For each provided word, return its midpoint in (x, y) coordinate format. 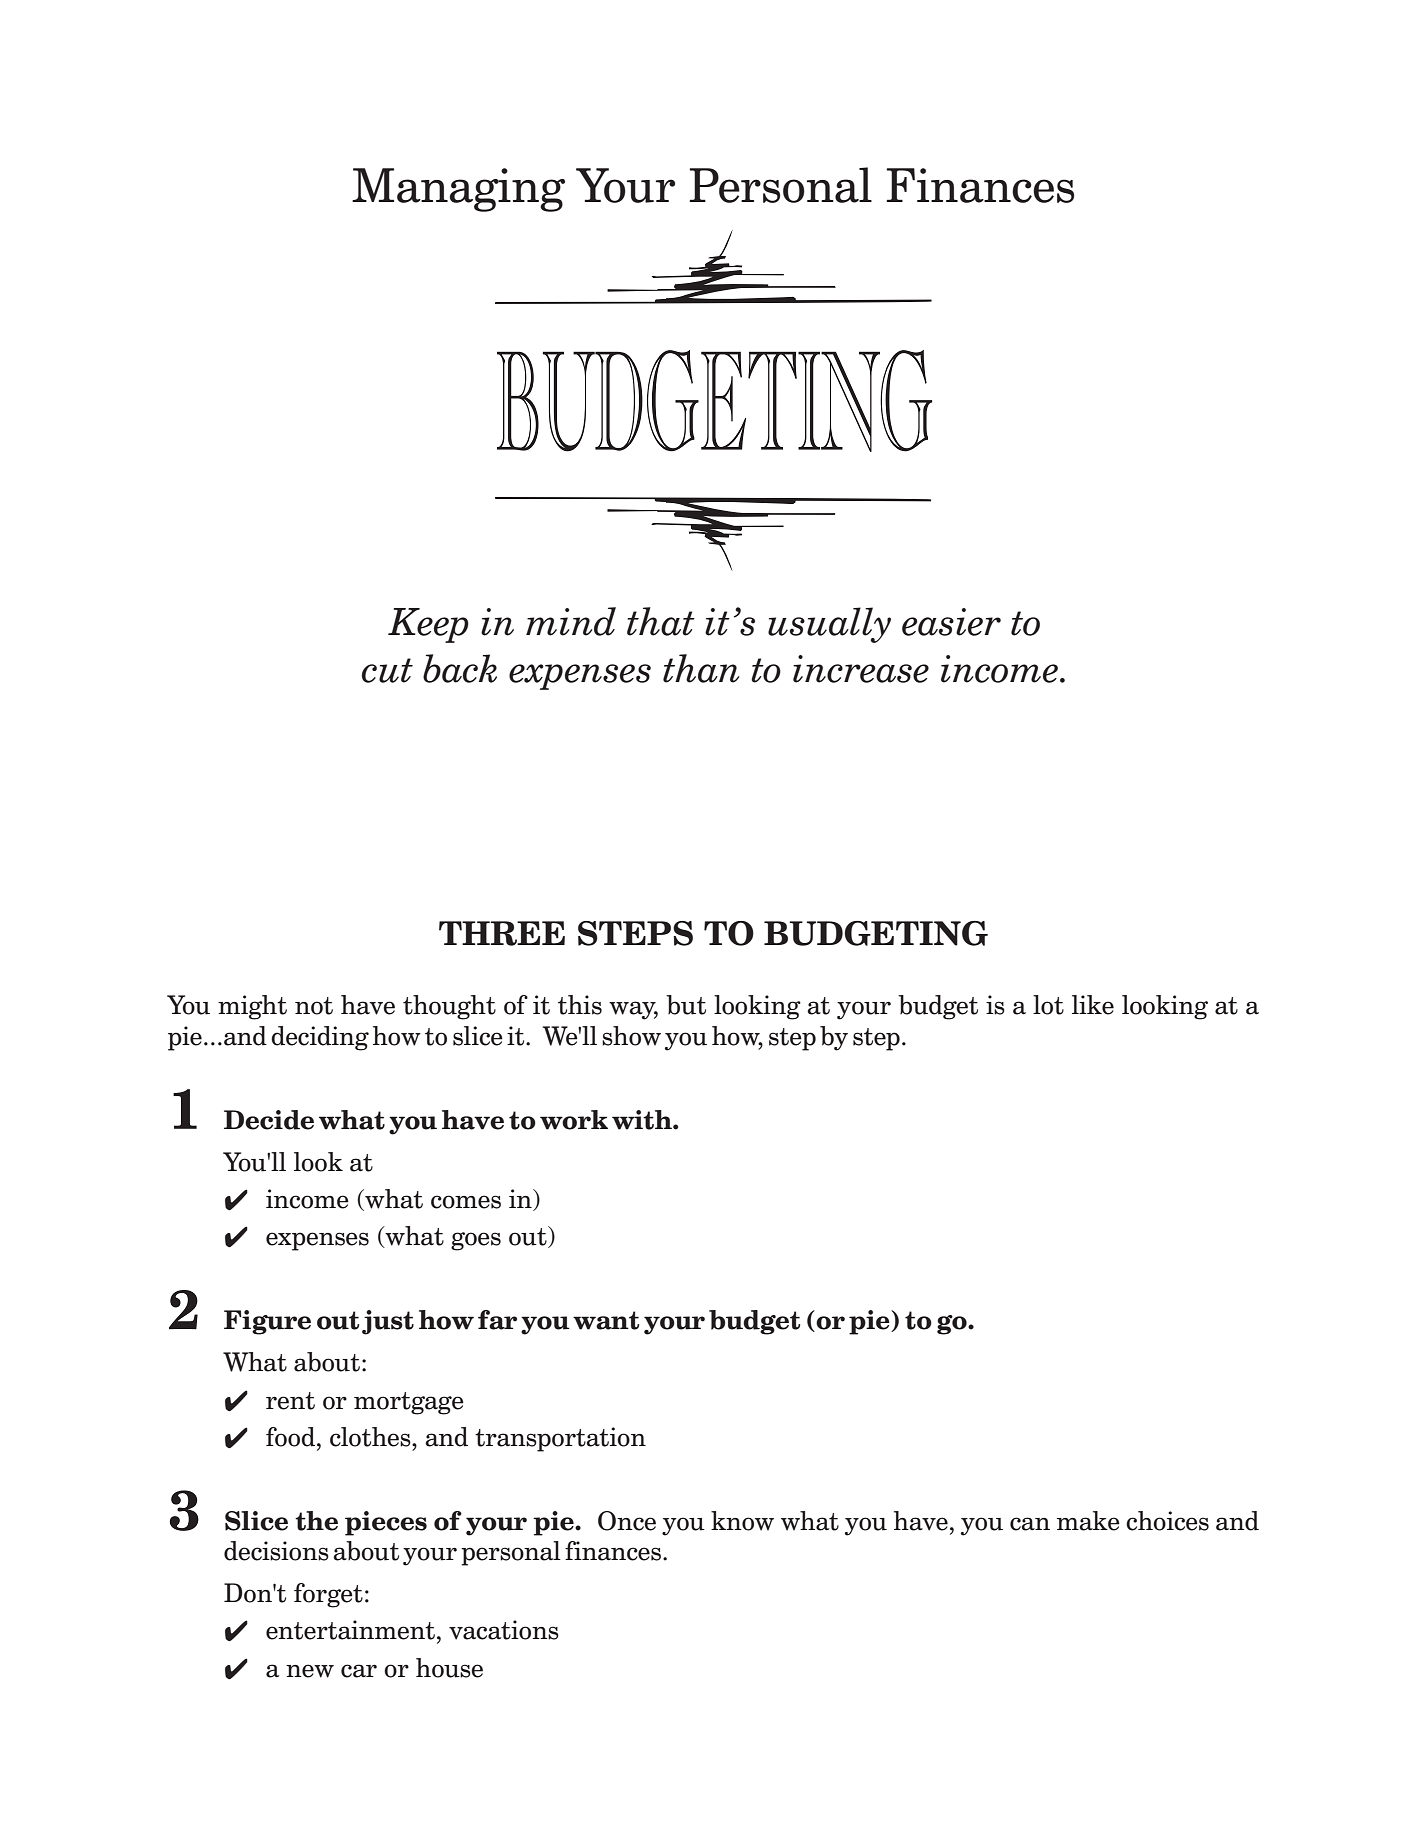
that (661, 621)
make (1088, 1521)
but (686, 1005)
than (701, 668)
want (606, 1320)
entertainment (350, 1630)
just (388, 1322)
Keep (428, 625)
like (1093, 1005)
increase (861, 669)
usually (829, 625)
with (643, 1120)
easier (951, 622)
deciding (320, 1038)
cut (387, 670)
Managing (458, 190)
